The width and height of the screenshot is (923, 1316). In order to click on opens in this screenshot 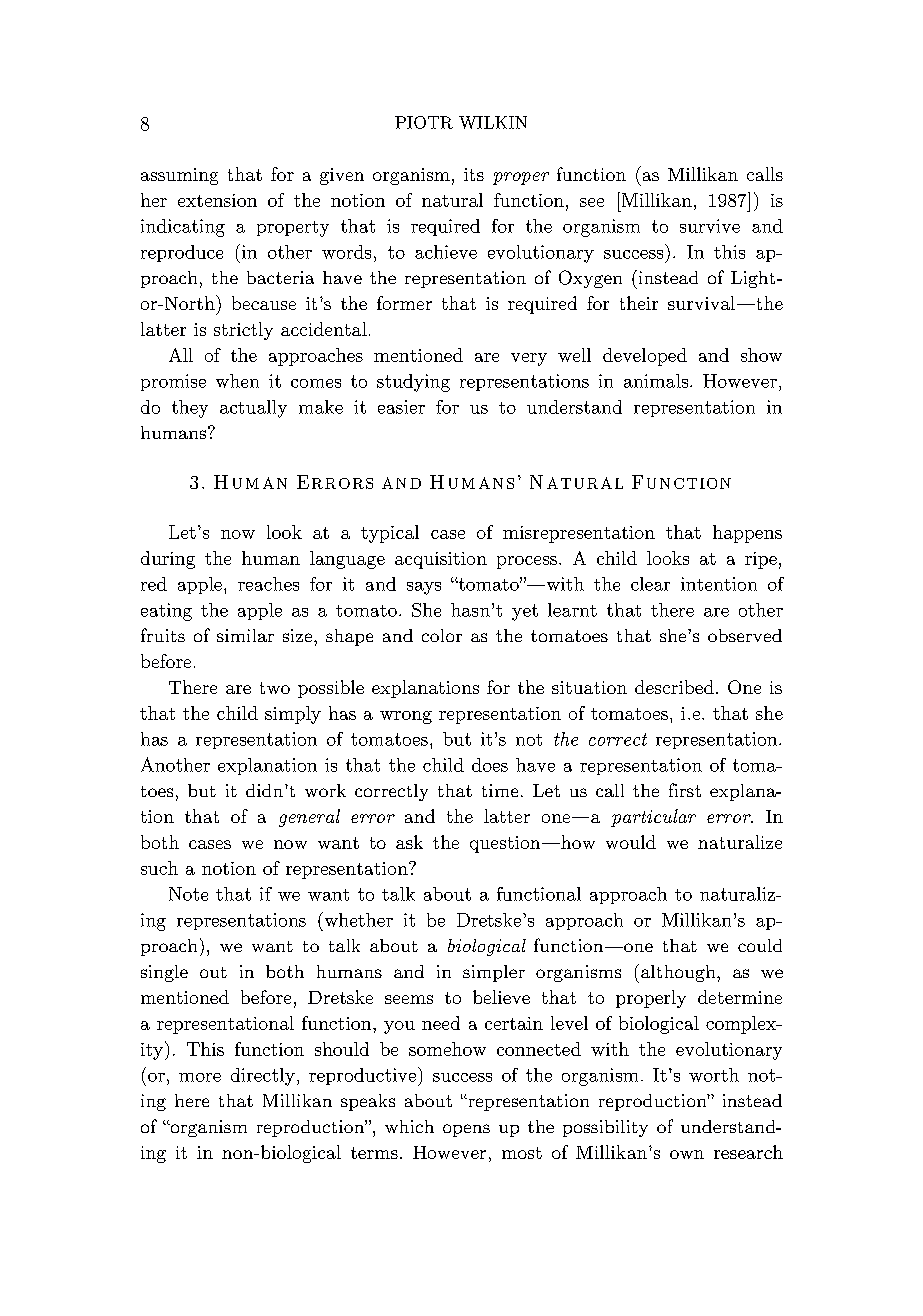, I will do `click(466, 1130)`.
